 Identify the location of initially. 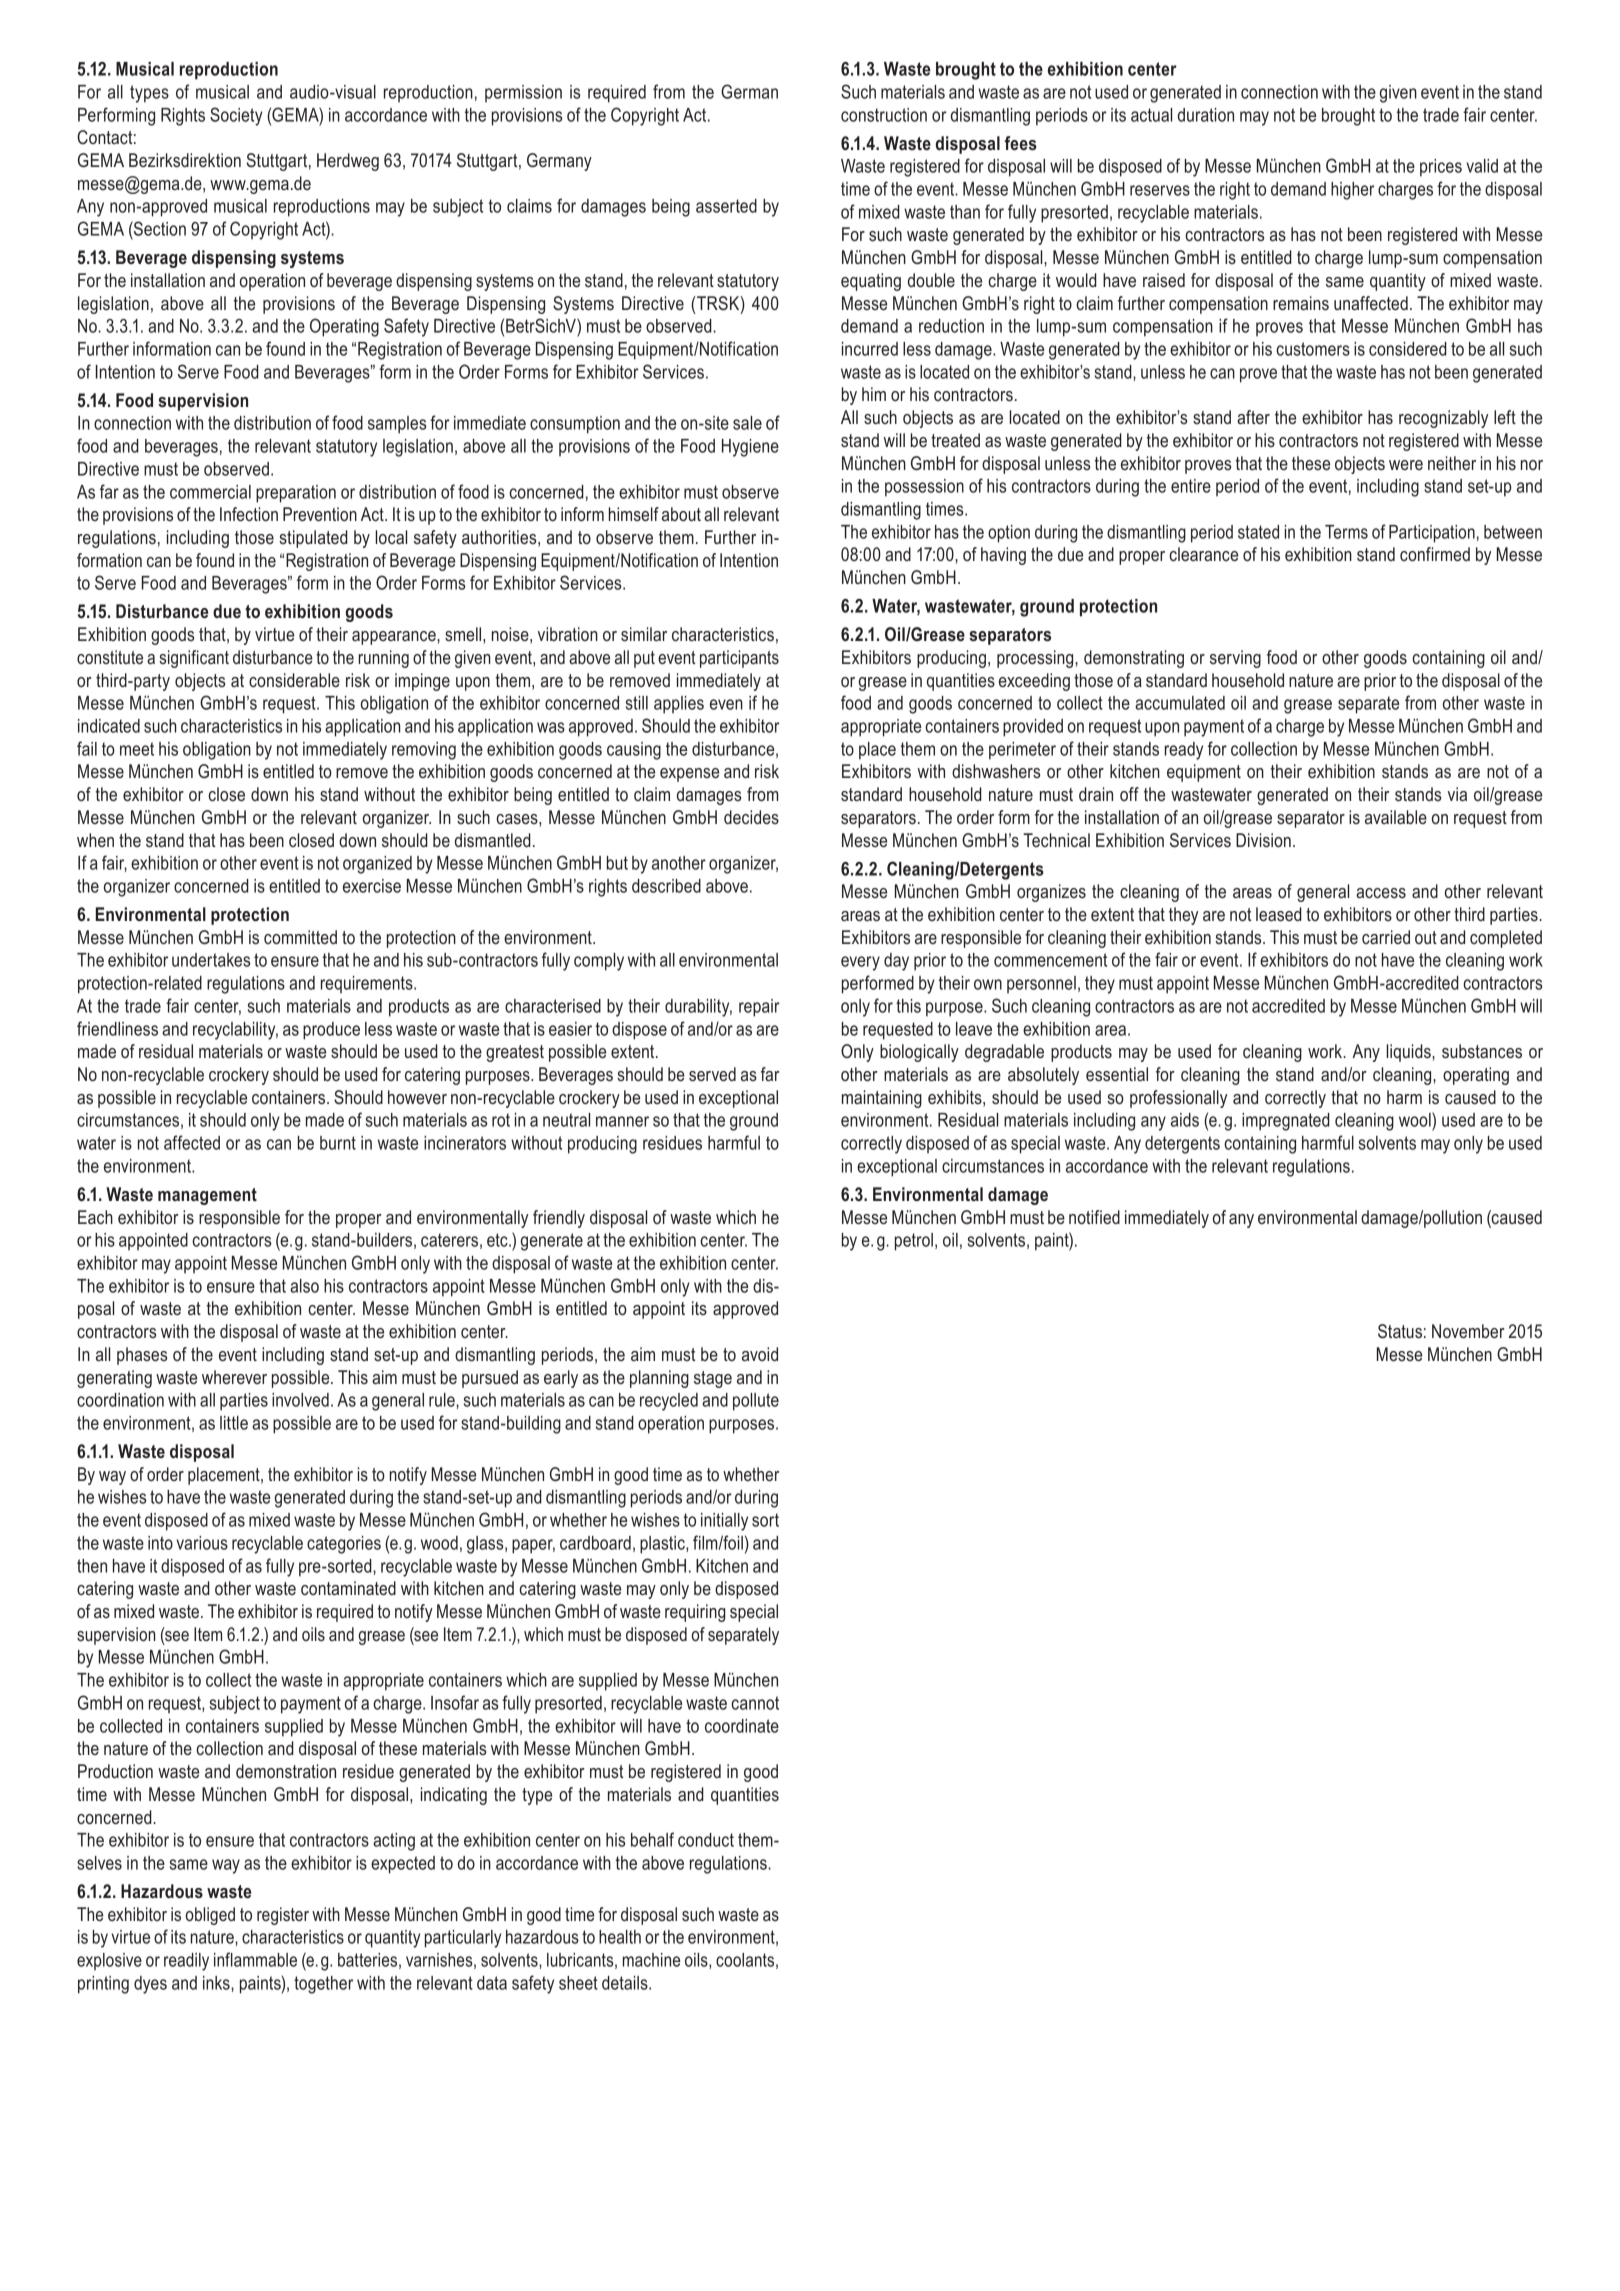
(724, 1522).
